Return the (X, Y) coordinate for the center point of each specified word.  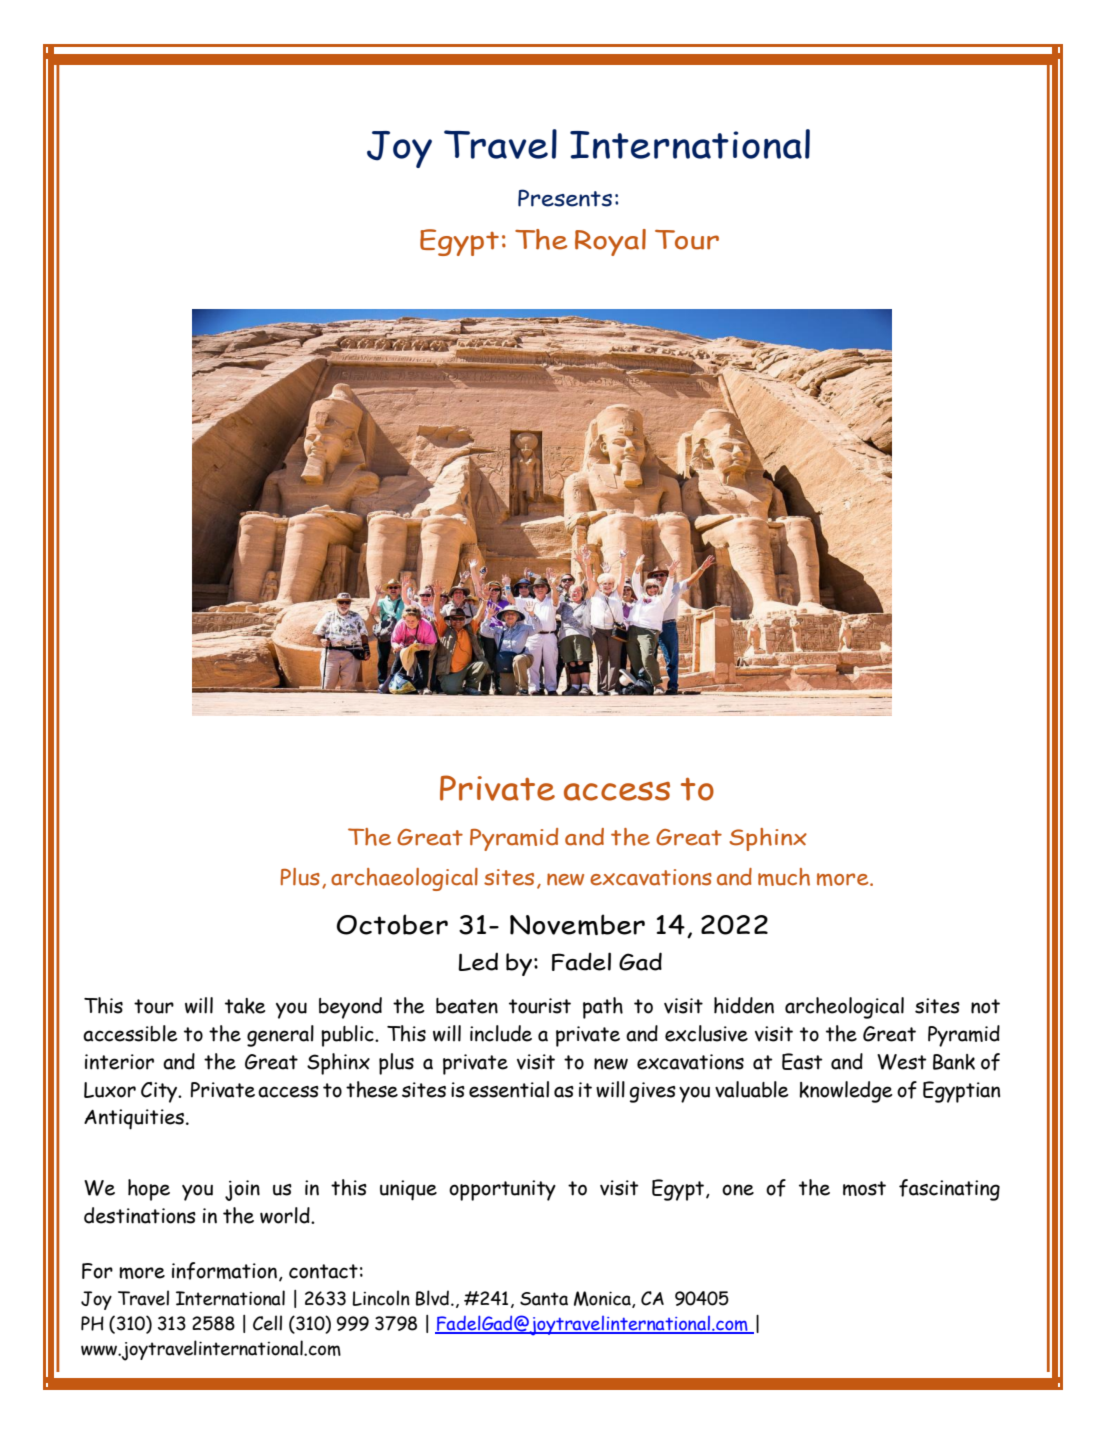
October (392, 924)
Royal (610, 242)
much (784, 877)
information (224, 1271)
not (985, 1006)
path (603, 1008)
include (501, 1033)
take (245, 1006)
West (902, 1062)
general (280, 1036)
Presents (565, 198)
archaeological (404, 879)
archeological (844, 1008)
